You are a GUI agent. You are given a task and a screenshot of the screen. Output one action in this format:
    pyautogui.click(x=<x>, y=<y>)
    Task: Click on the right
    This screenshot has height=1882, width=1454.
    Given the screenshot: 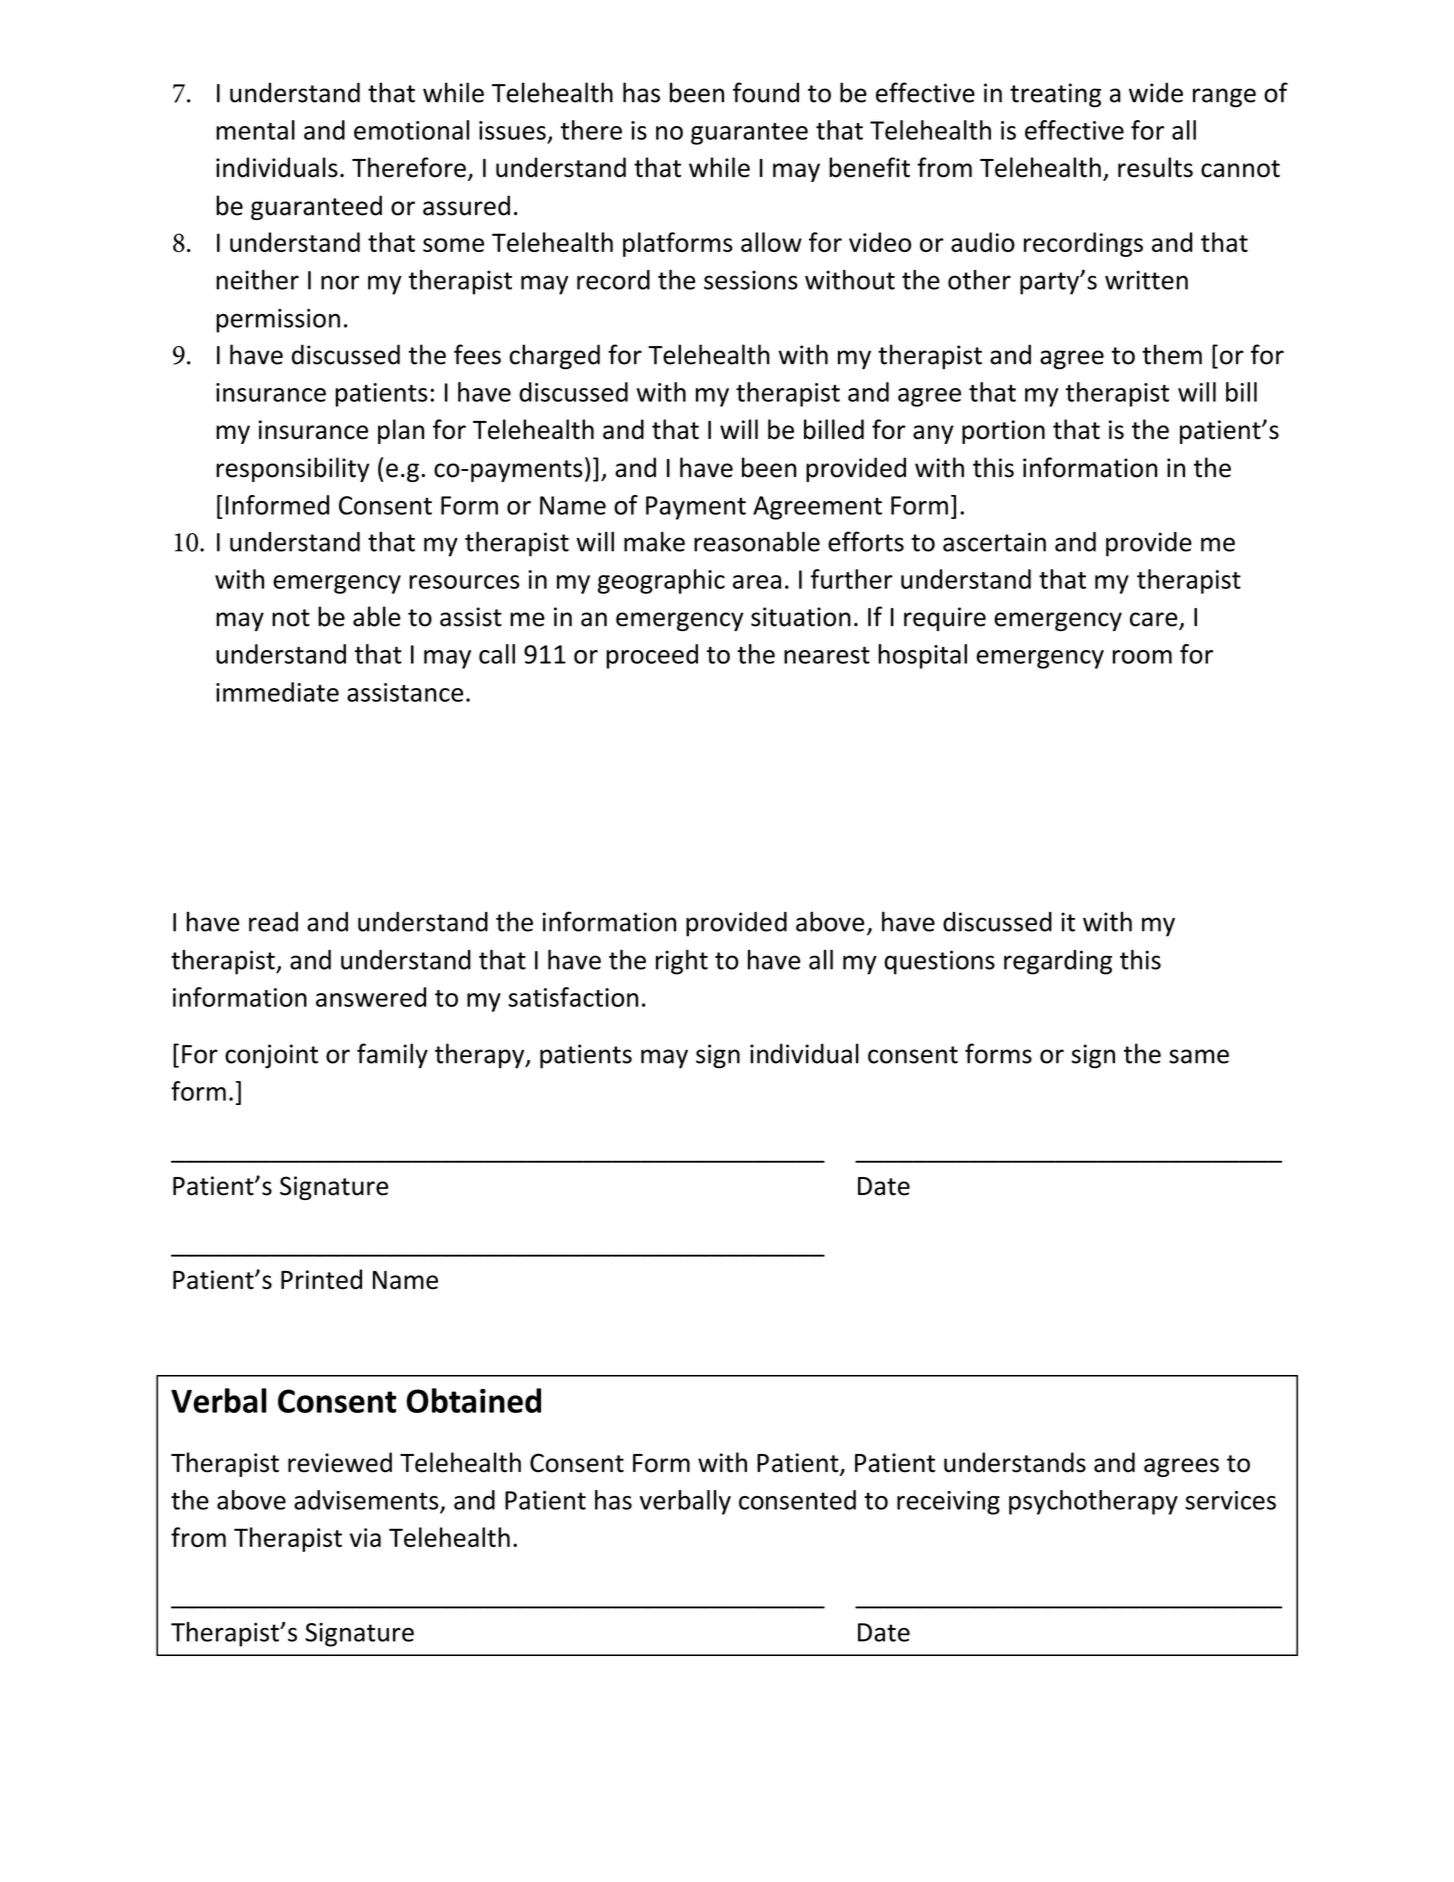 What is the action you would take?
    pyautogui.click(x=682, y=962)
